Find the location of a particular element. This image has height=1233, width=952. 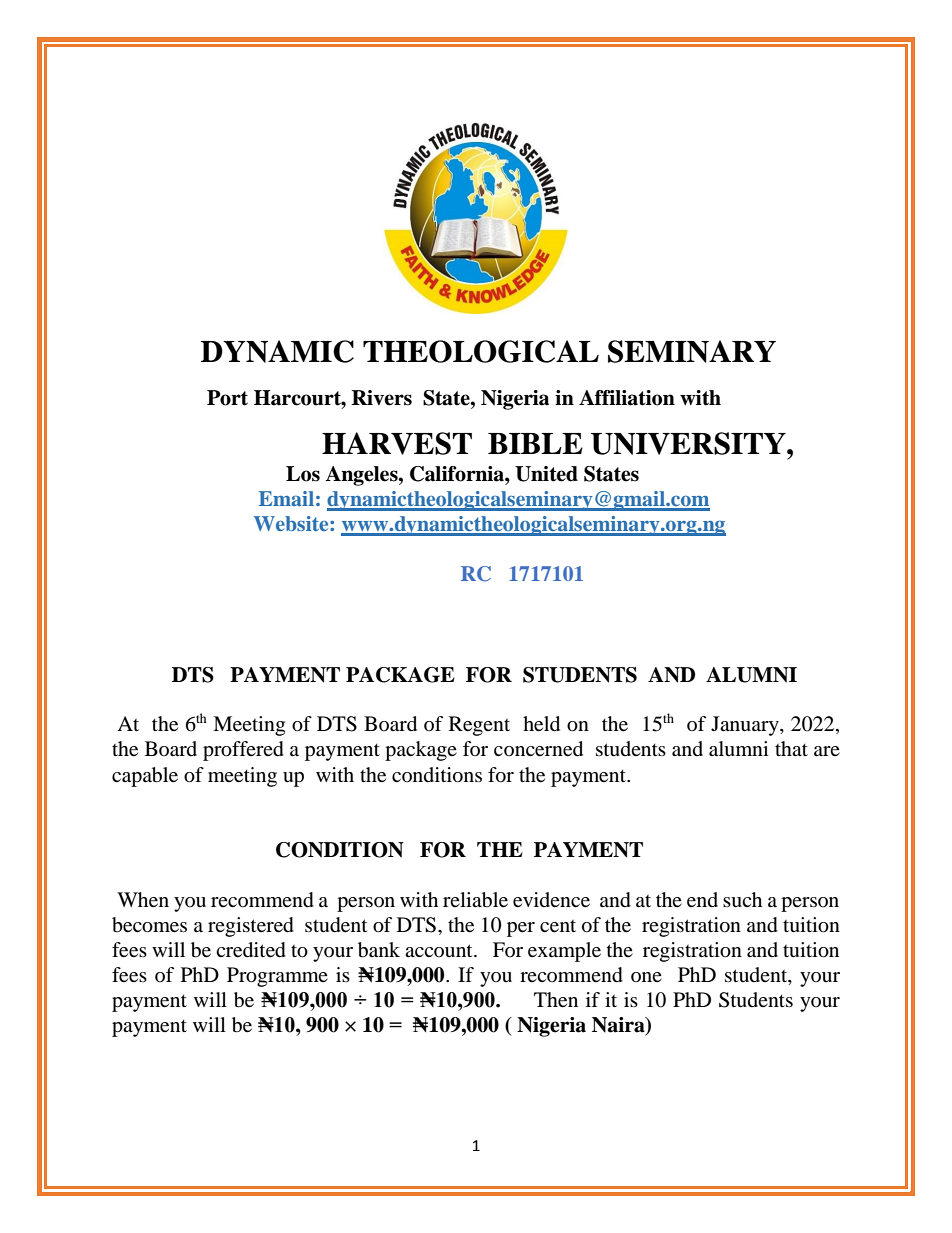

UNIVERSITY is located at coordinates (689, 443).
